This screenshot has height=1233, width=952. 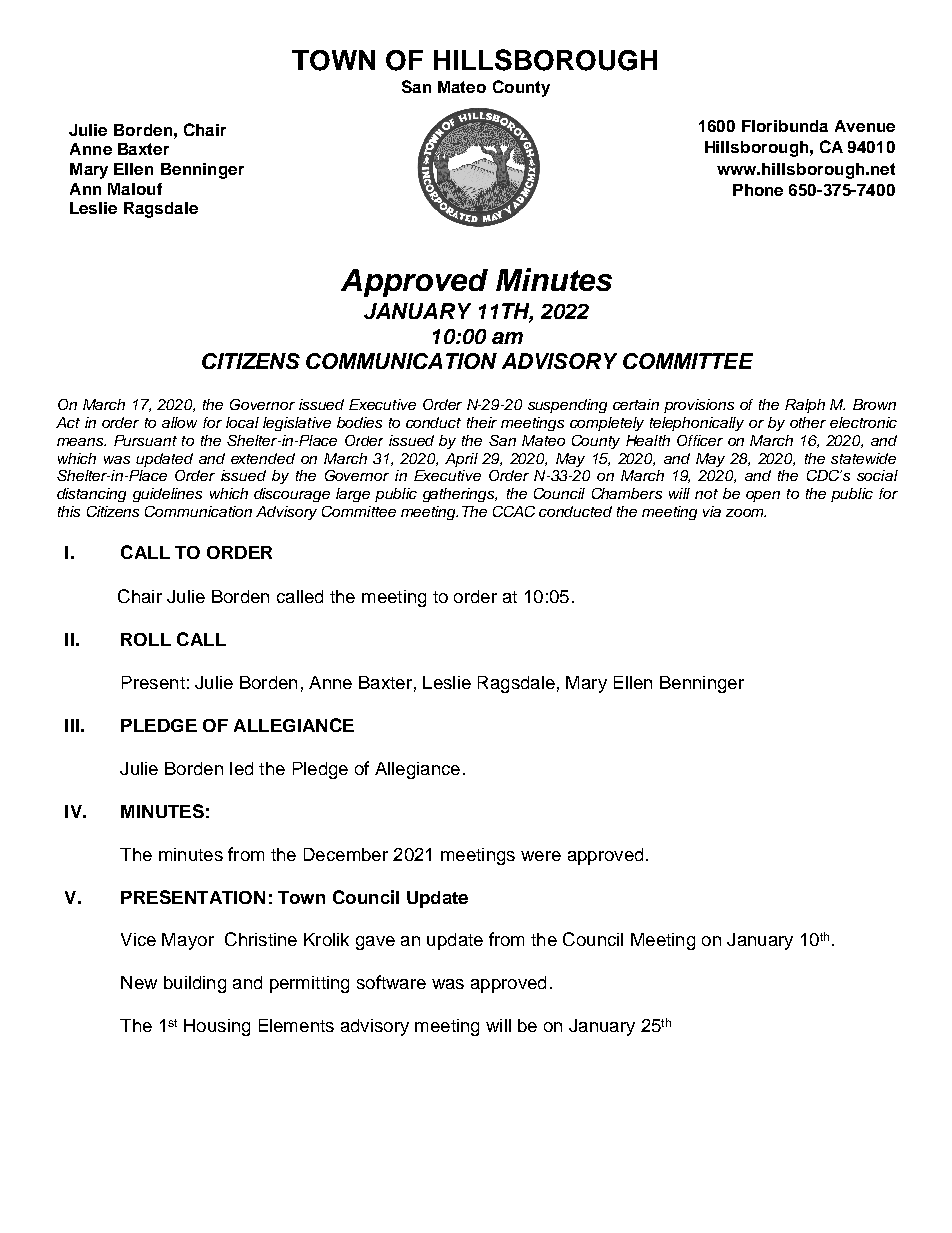 What do you see at coordinates (391, 982) in the screenshot?
I see `software` at bounding box center [391, 982].
